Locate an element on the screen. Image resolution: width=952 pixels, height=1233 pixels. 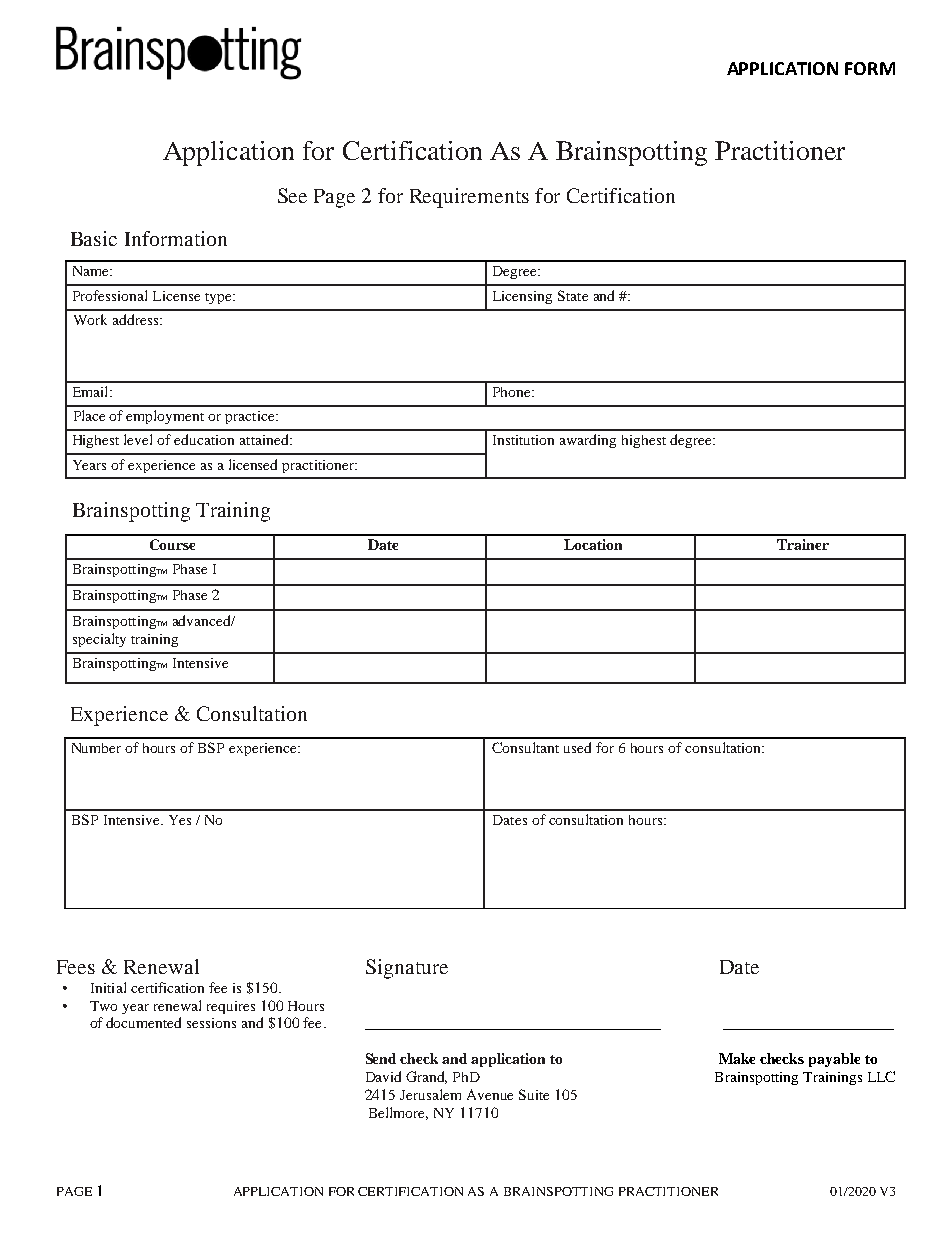
Basic is located at coordinates (94, 238).
